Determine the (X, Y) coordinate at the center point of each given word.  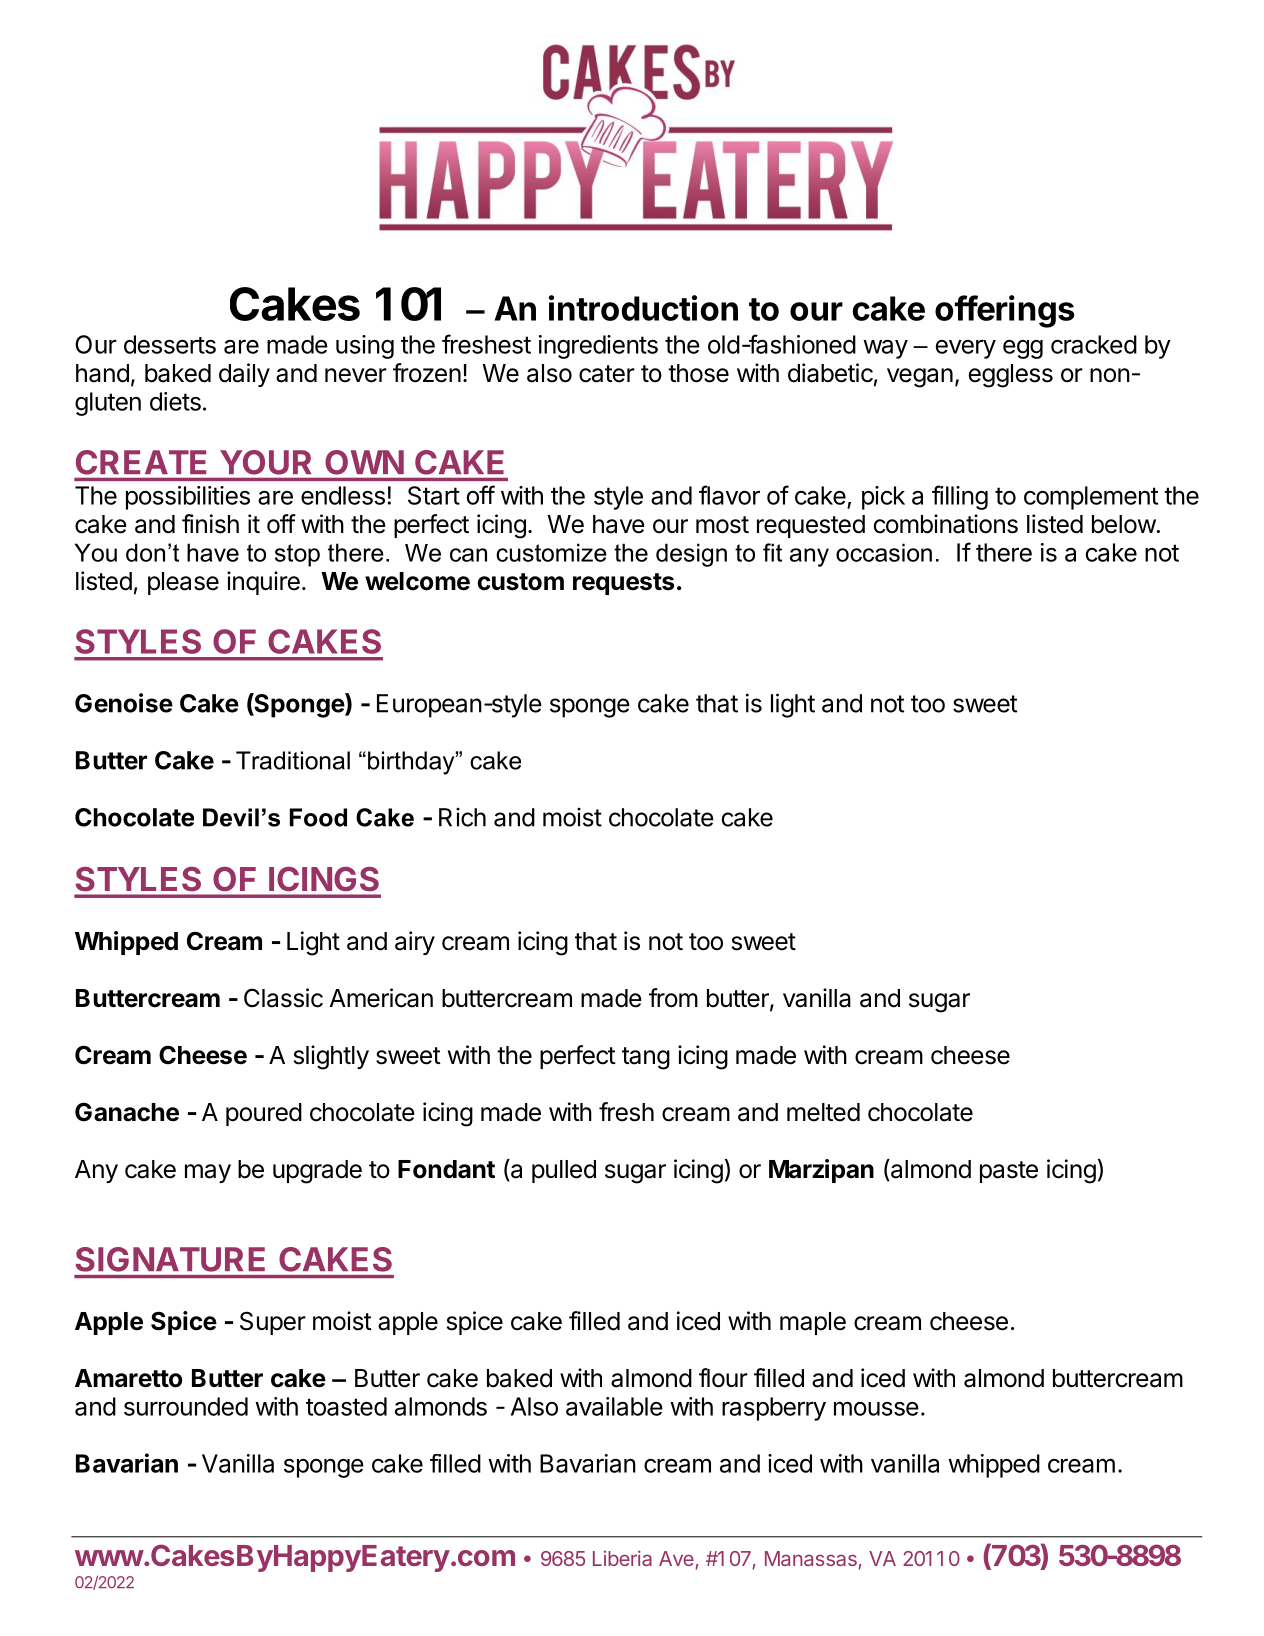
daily (244, 375)
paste (1009, 1172)
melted (823, 1112)
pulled (564, 1171)
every (966, 349)
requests (623, 584)
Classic (283, 998)
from (673, 998)
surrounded (186, 1406)
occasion (884, 552)
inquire (263, 583)
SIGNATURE (170, 1259)
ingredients (598, 347)
